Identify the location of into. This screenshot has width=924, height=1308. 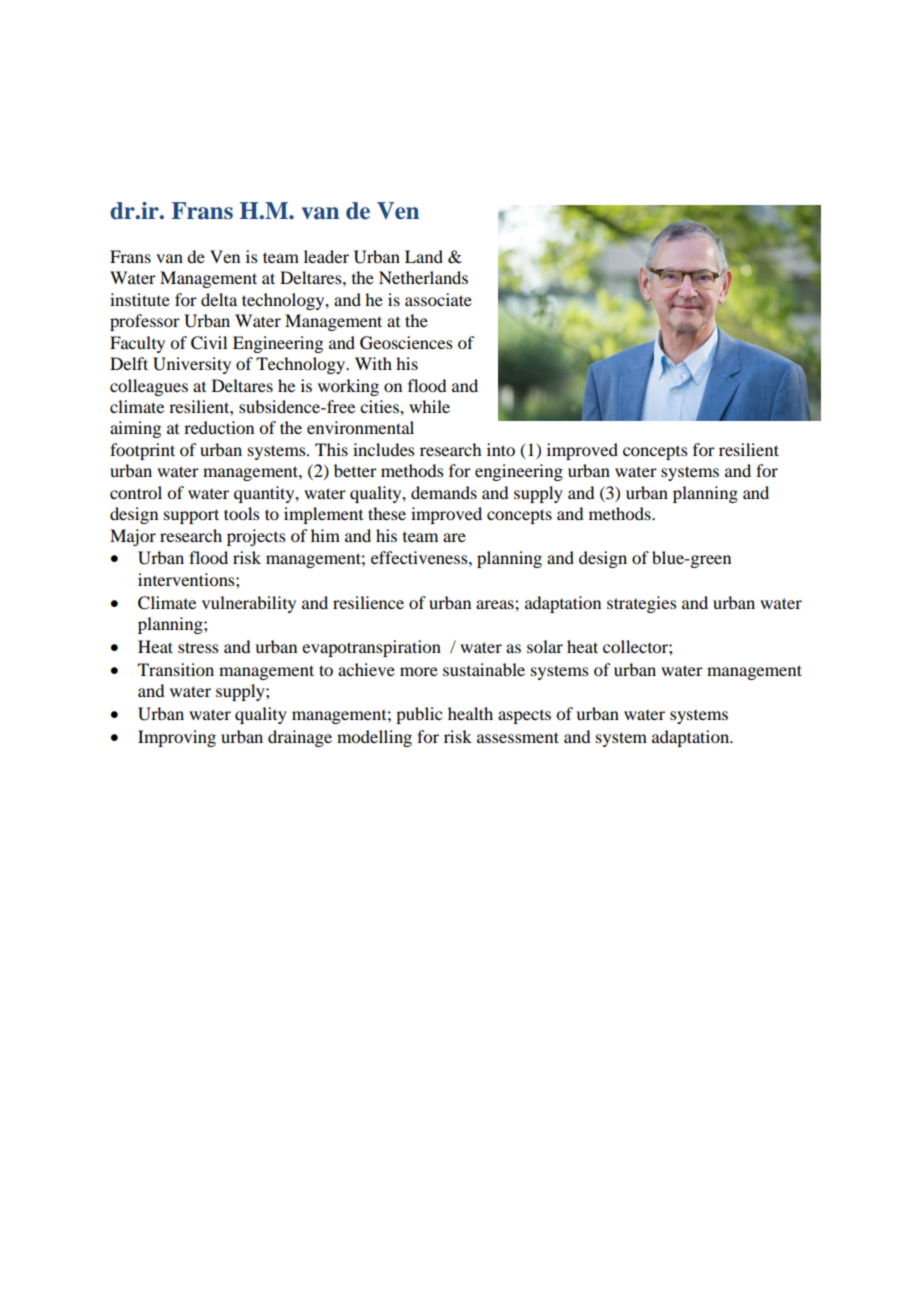
(501, 449).
